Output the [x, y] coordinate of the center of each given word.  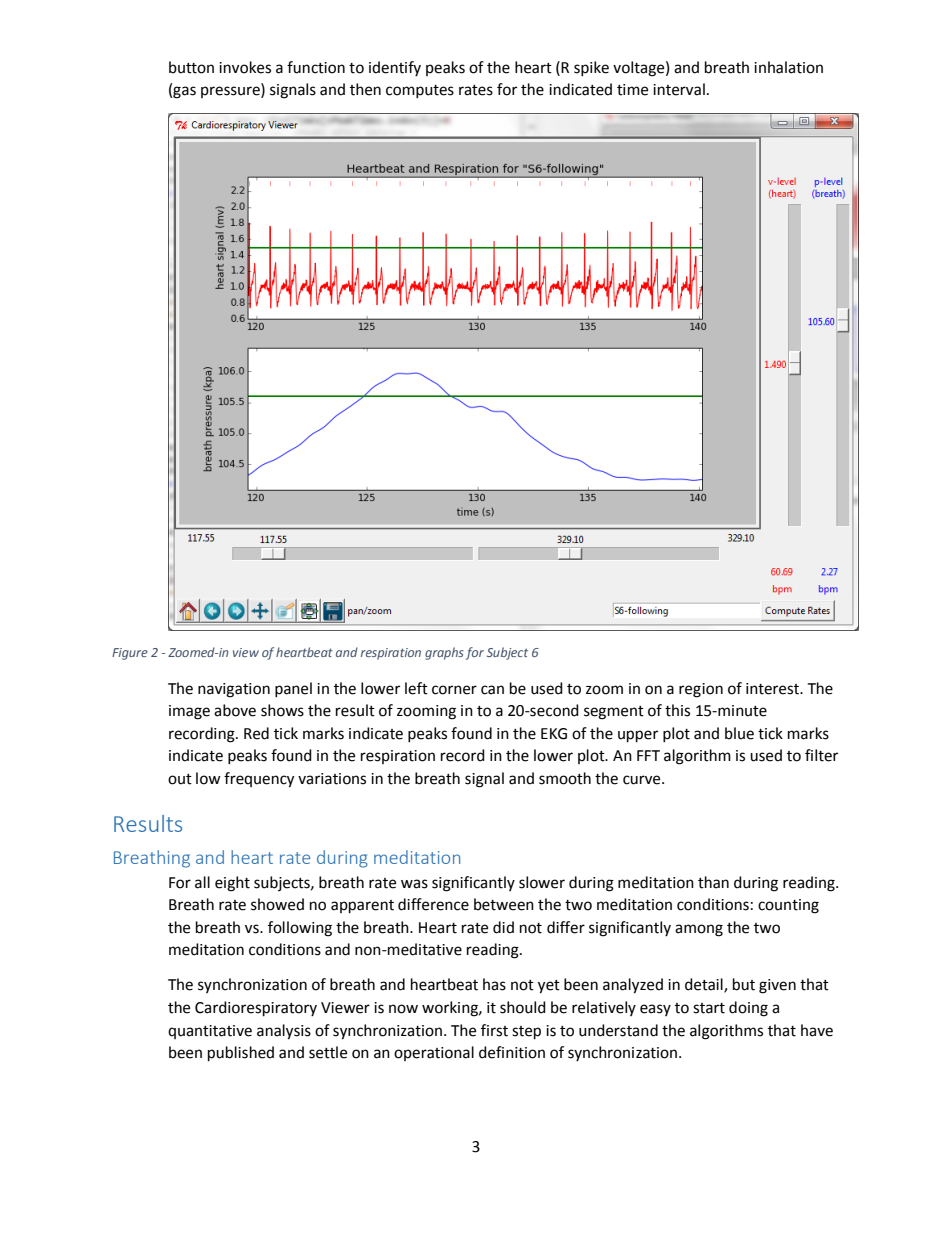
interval [679, 89]
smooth [565, 778]
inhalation [788, 67]
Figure [130, 654]
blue [739, 733]
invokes [245, 67]
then [365, 89]
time [632, 90]
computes [420, 91]
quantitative [210, 1032]
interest [774, 689]
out [180, 779]
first [494, 1030]
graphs [444, 653]
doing [748, 1009]
